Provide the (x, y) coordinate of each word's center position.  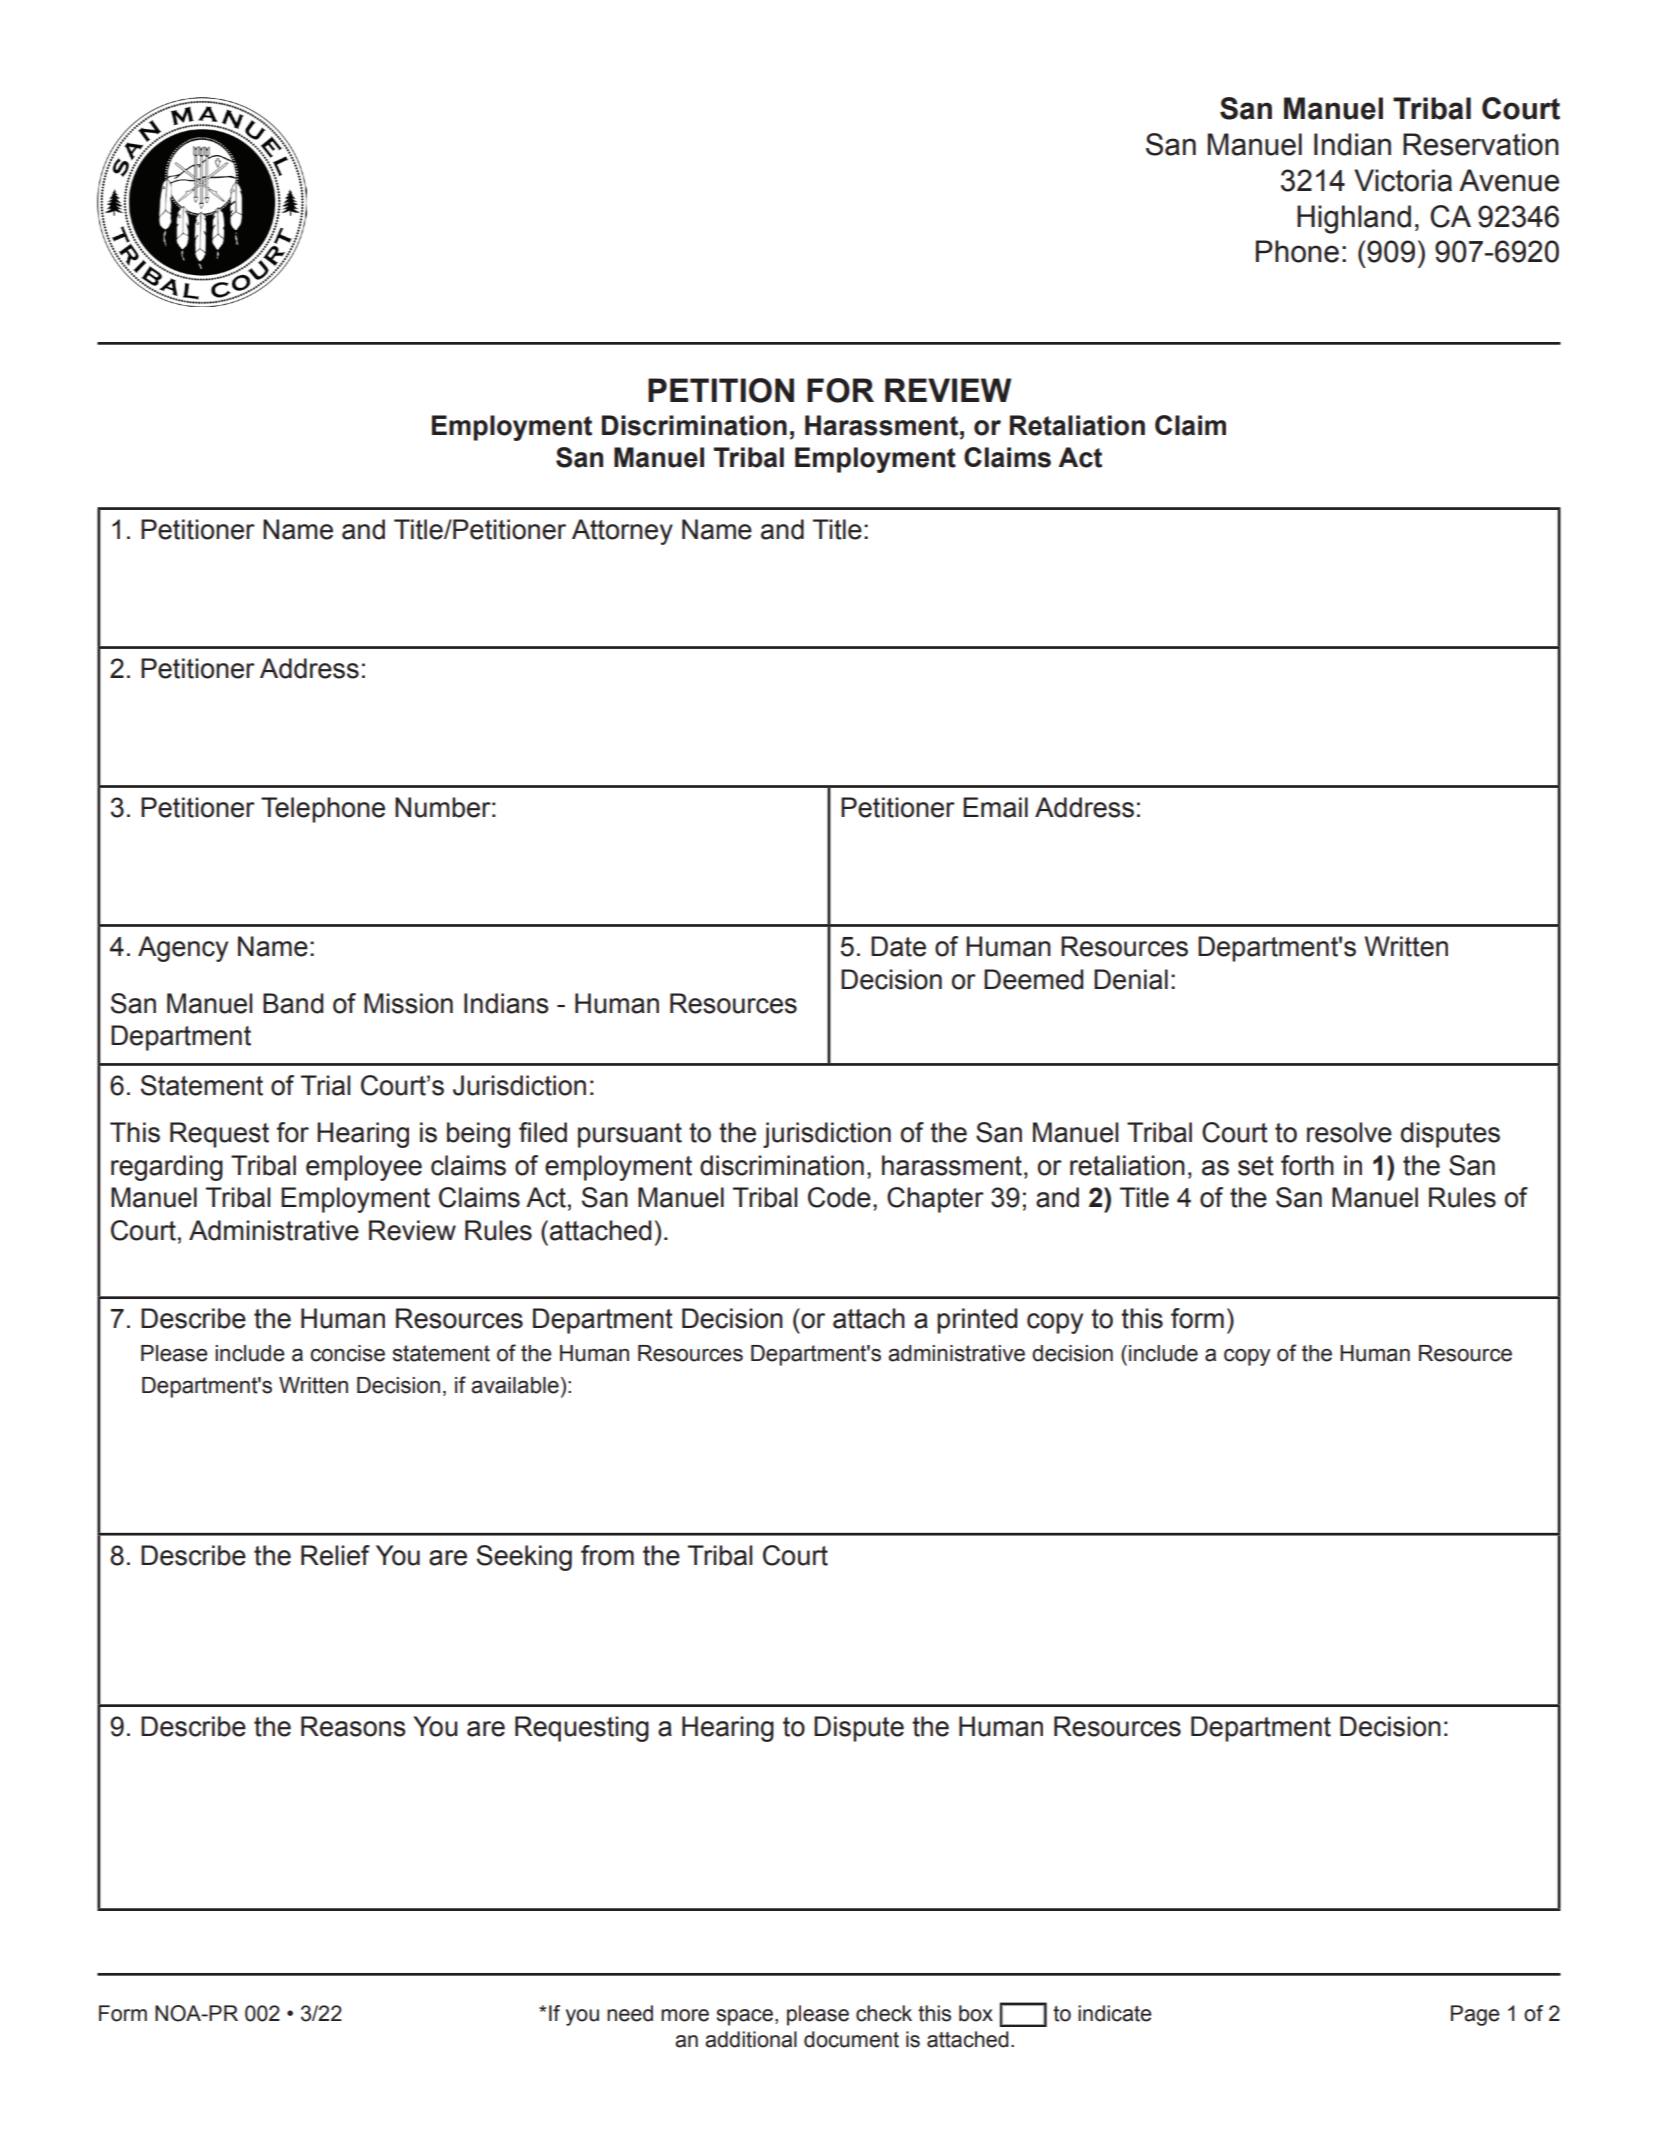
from (607, 1555)
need (630, 2013)
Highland (1354, 219)
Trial (325, 1085)
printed (977, 1321)
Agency (183, 949)
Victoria (1403, 180)
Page (1475, 2015)
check (884, 2013)
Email (995, 807)
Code (839, 1197)
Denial (1131, 979)
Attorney (622, 532)
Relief (335, 1555)
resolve (1349, 1132)
